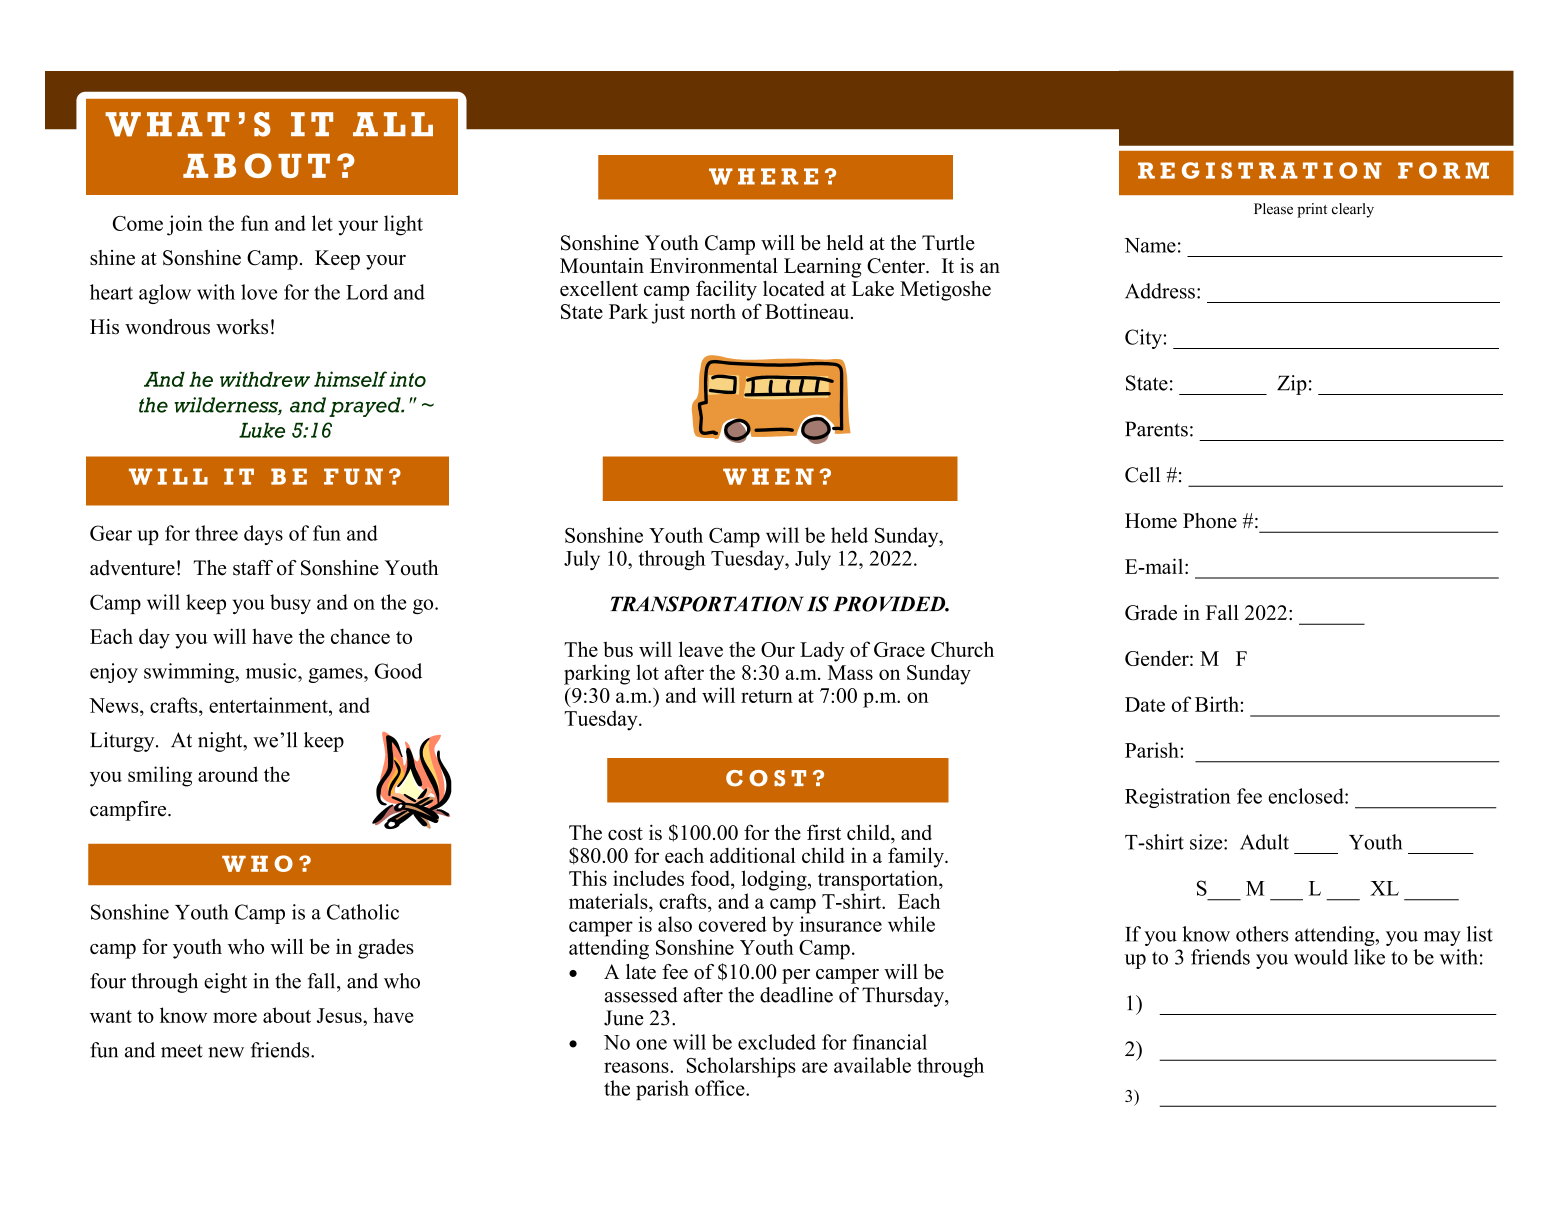 Image resolution: width=1560 pixels, height=1206 pixels. What do you see at coordinates (1321, 957) in the document?
I see `would` at bounding box center [1321, 957].
